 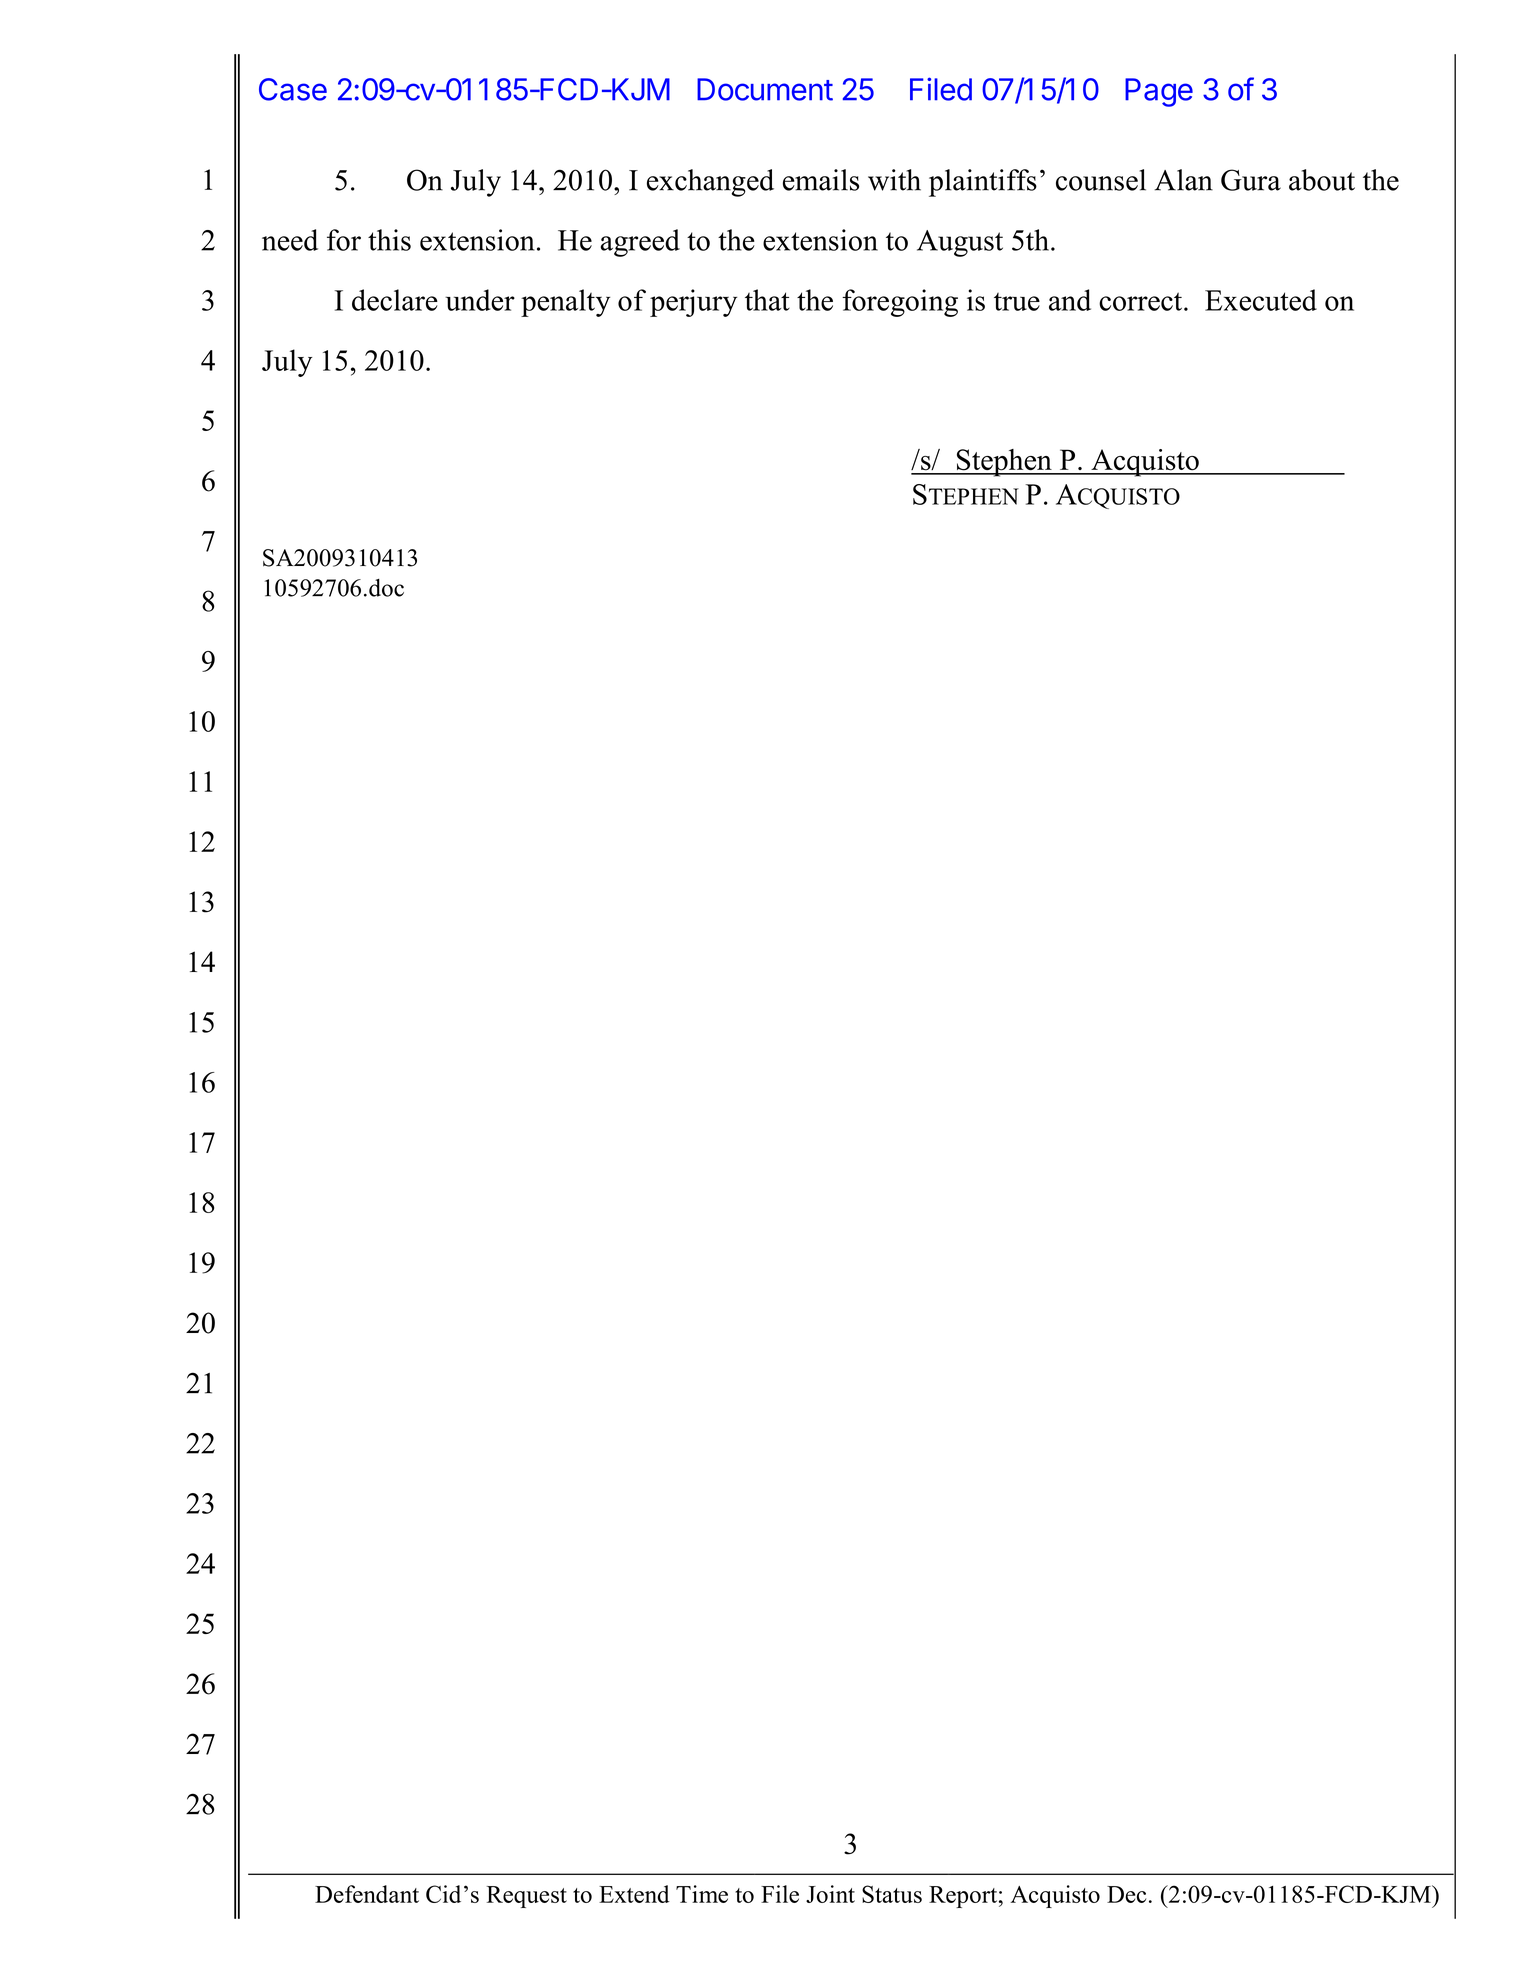 I want to click on foregoing, so click(x=900, y=303).
